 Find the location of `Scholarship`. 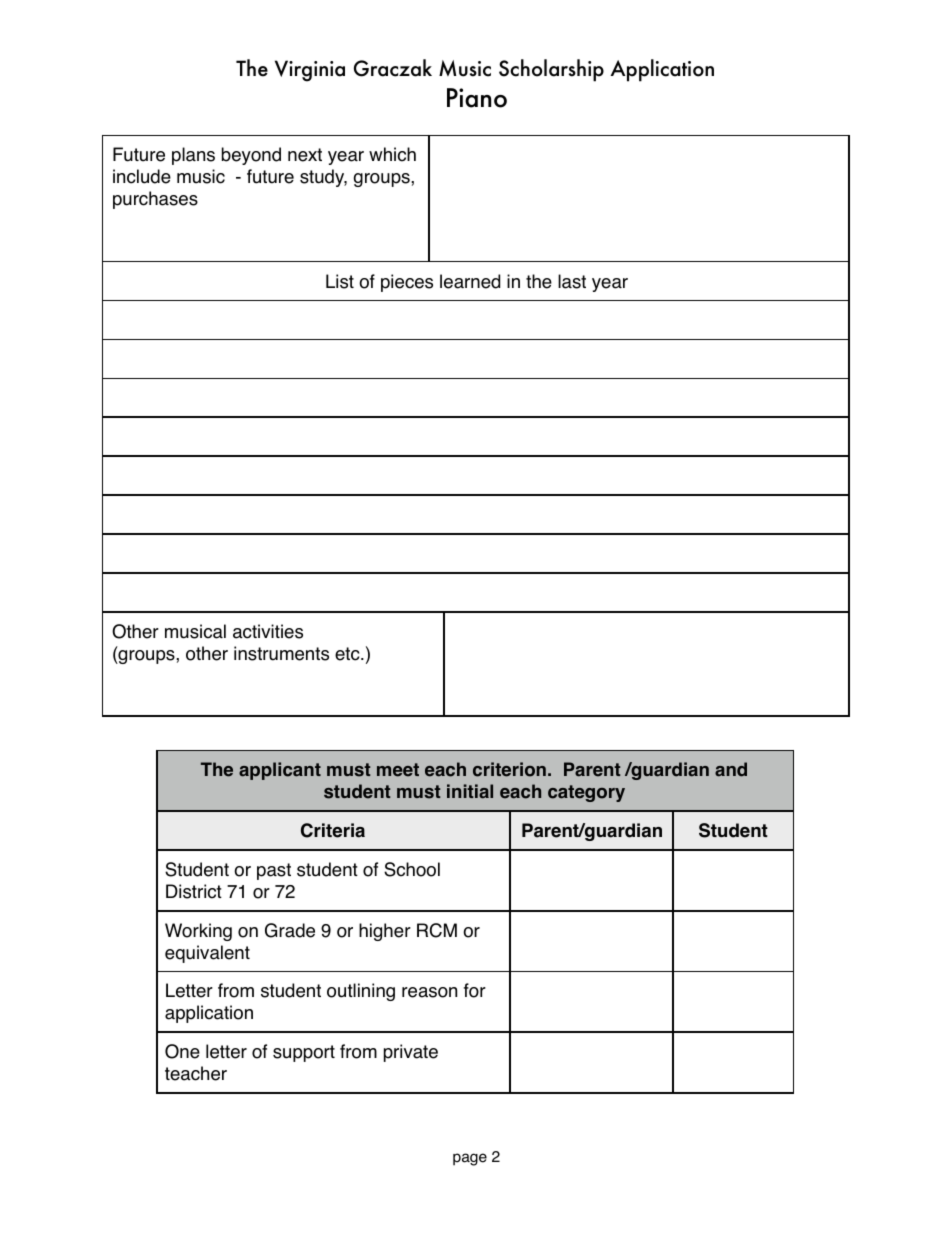

Scholarship is located at coordinates (551, 70).
